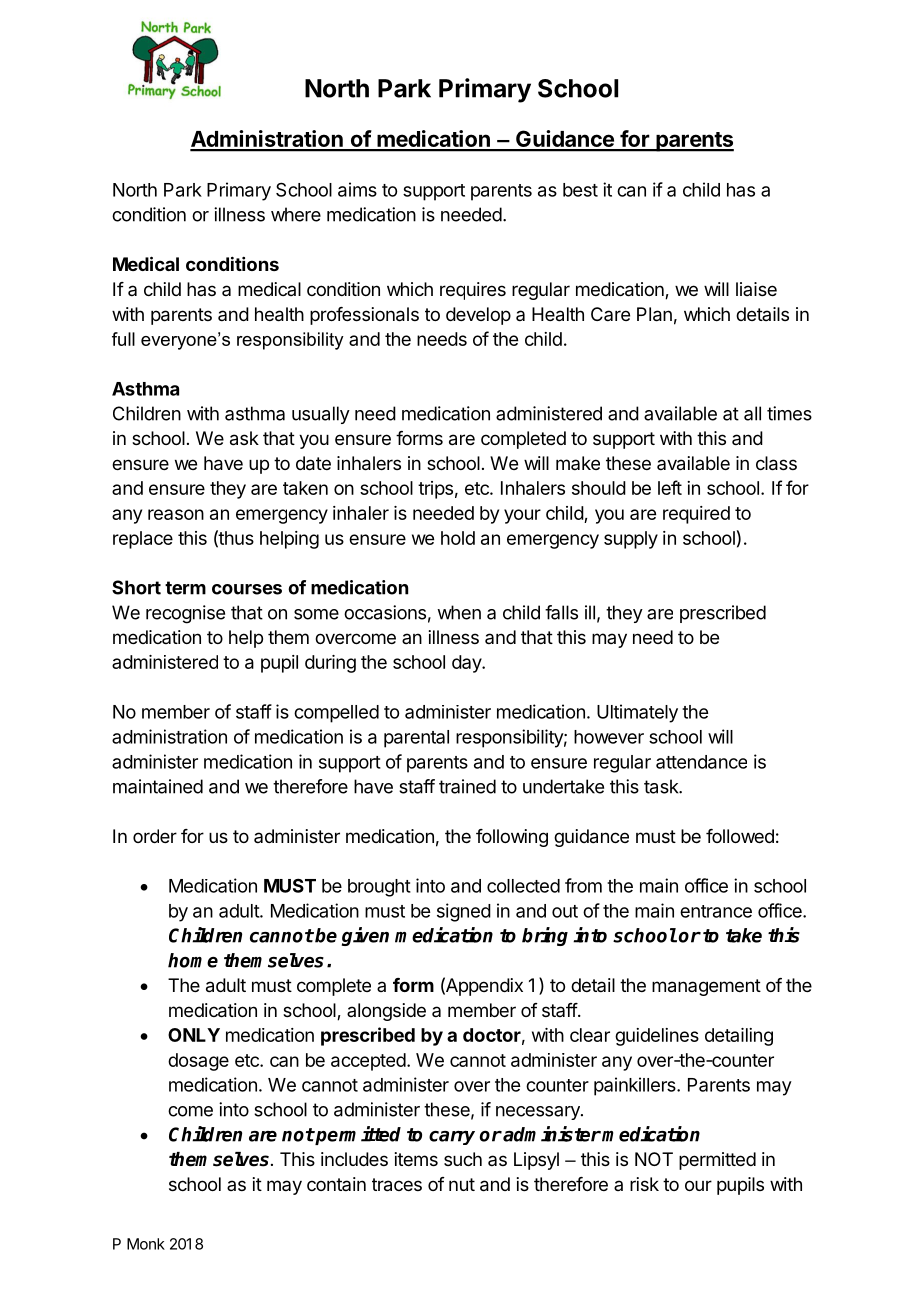 The image size is (924, 1308). I want to click on Monk, so click(146, 1244).
